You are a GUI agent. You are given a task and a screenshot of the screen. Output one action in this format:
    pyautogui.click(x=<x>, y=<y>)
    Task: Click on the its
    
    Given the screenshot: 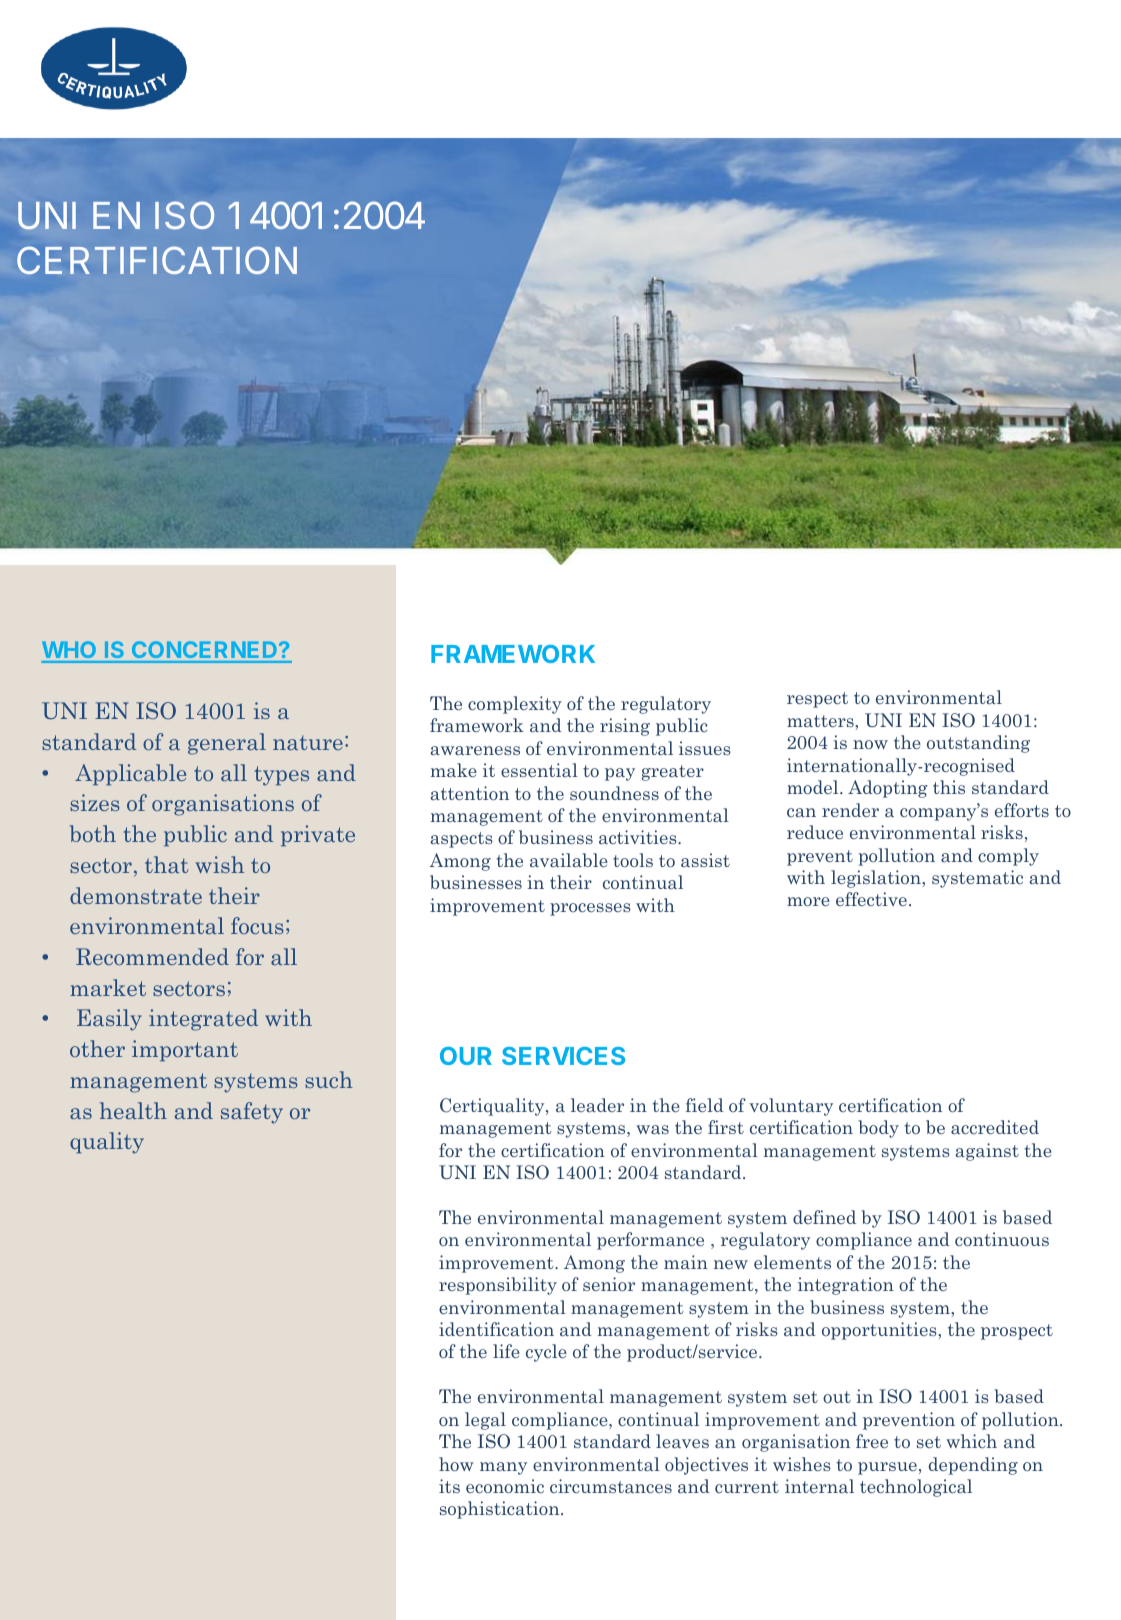 What is the action you would take?
    pyautogui.click(x=449, y=1486)
